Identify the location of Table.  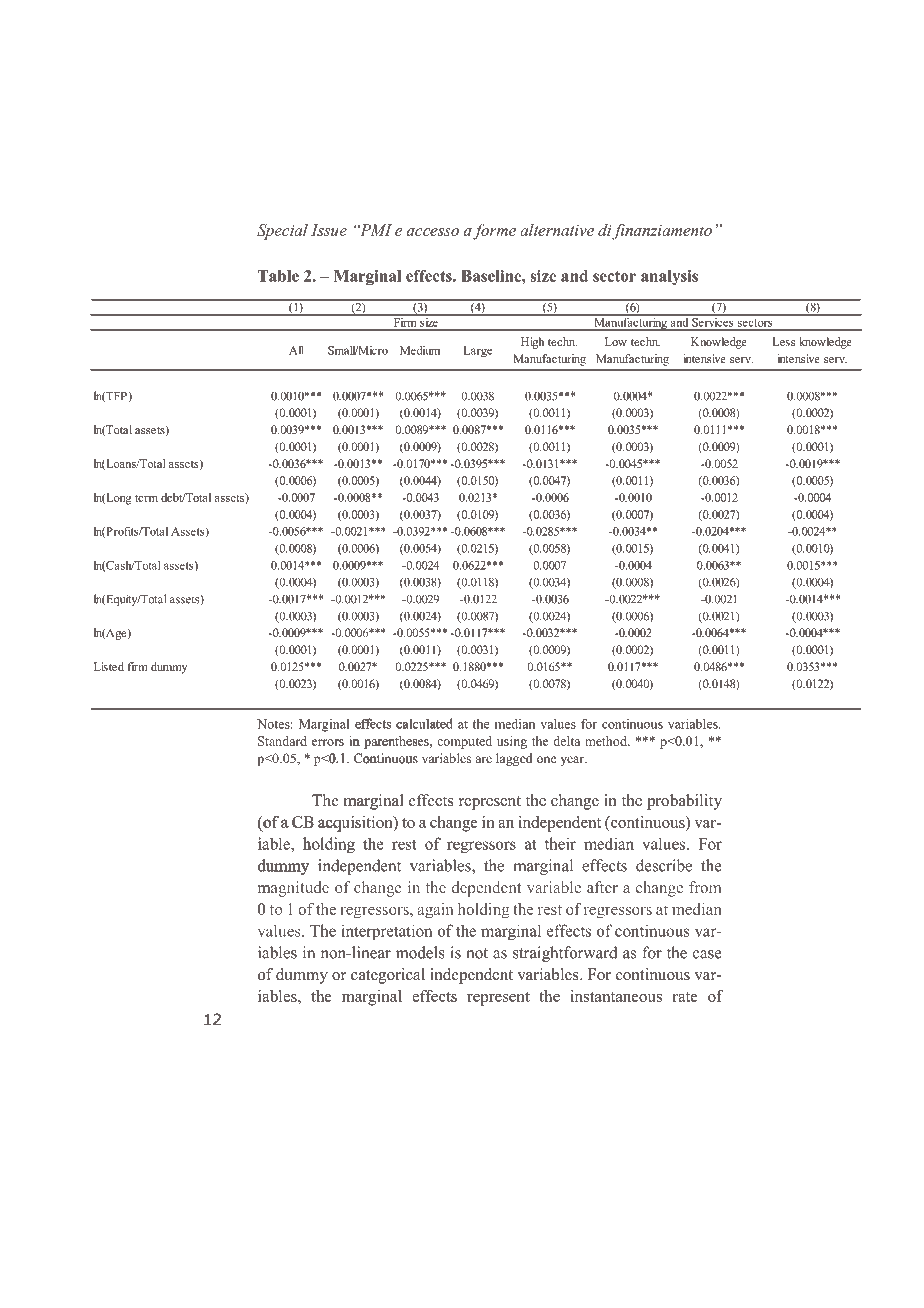
(278, 276).
